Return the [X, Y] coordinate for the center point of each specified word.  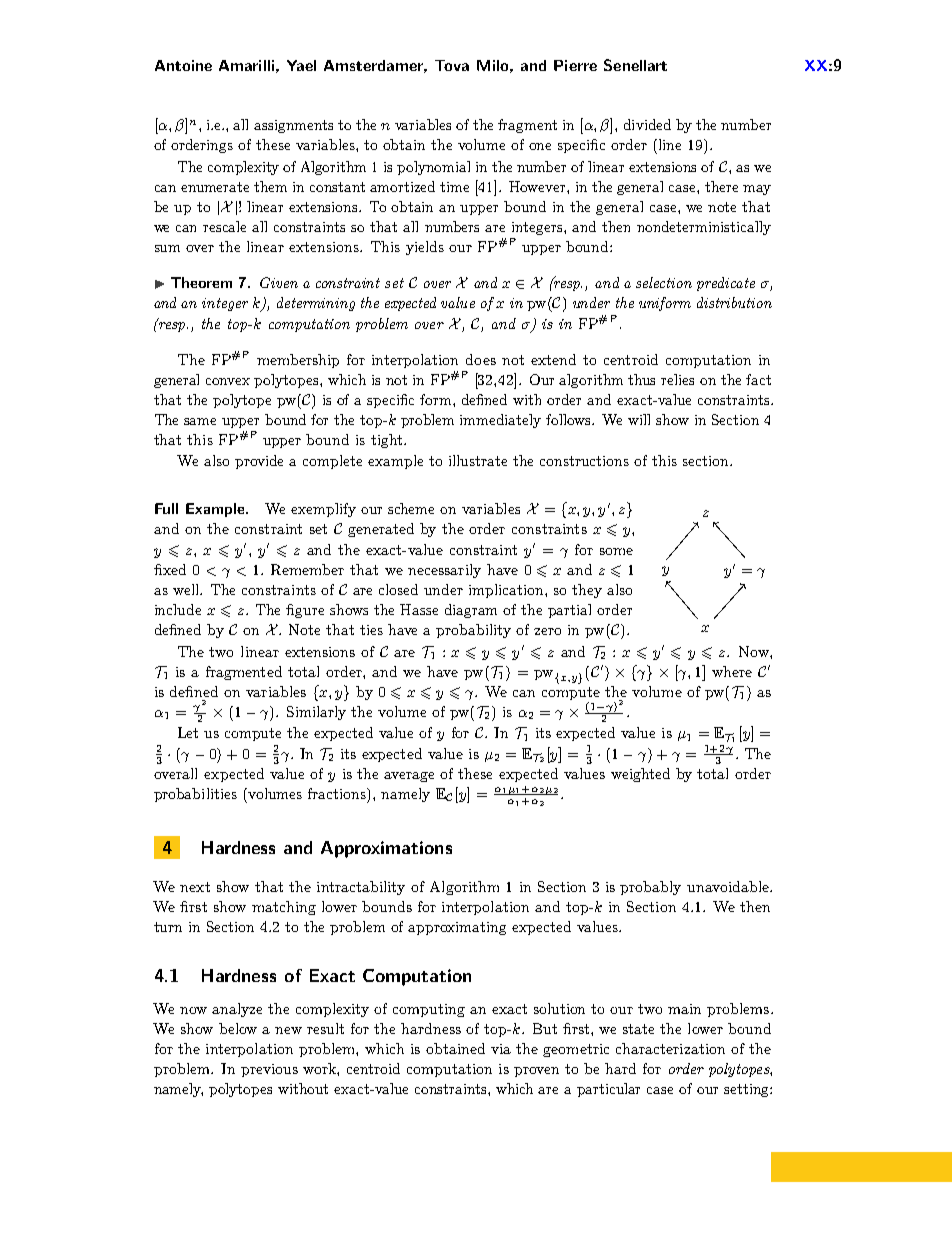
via [501, 1049]
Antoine [183, 65]
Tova [452, 65]
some [616, 551]
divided [647, 124]
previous [269, 1070]
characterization [670, 1048]
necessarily [444, 571]
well [187, 589]
